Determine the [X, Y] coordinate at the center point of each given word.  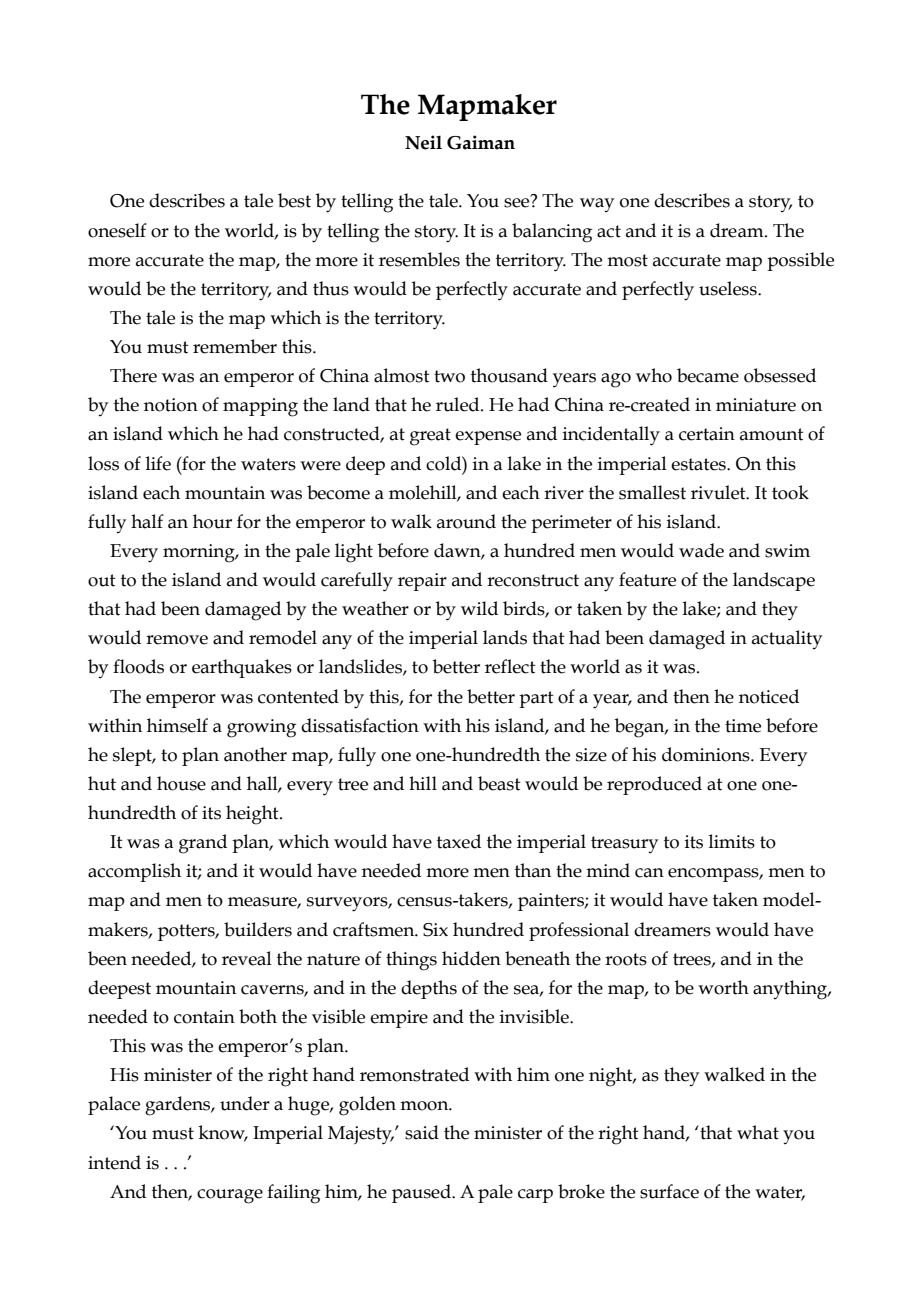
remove [177, 640]
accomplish [134, 872]
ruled [459, 404]
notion [171, 405]
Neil [423, 142]
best [294, 200]
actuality [787, 639]
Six [435, 930]
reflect [510, 666]
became [708, 375]
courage [230, 1196]
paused [422, 1193]
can [649, 873]
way [597, 205]
